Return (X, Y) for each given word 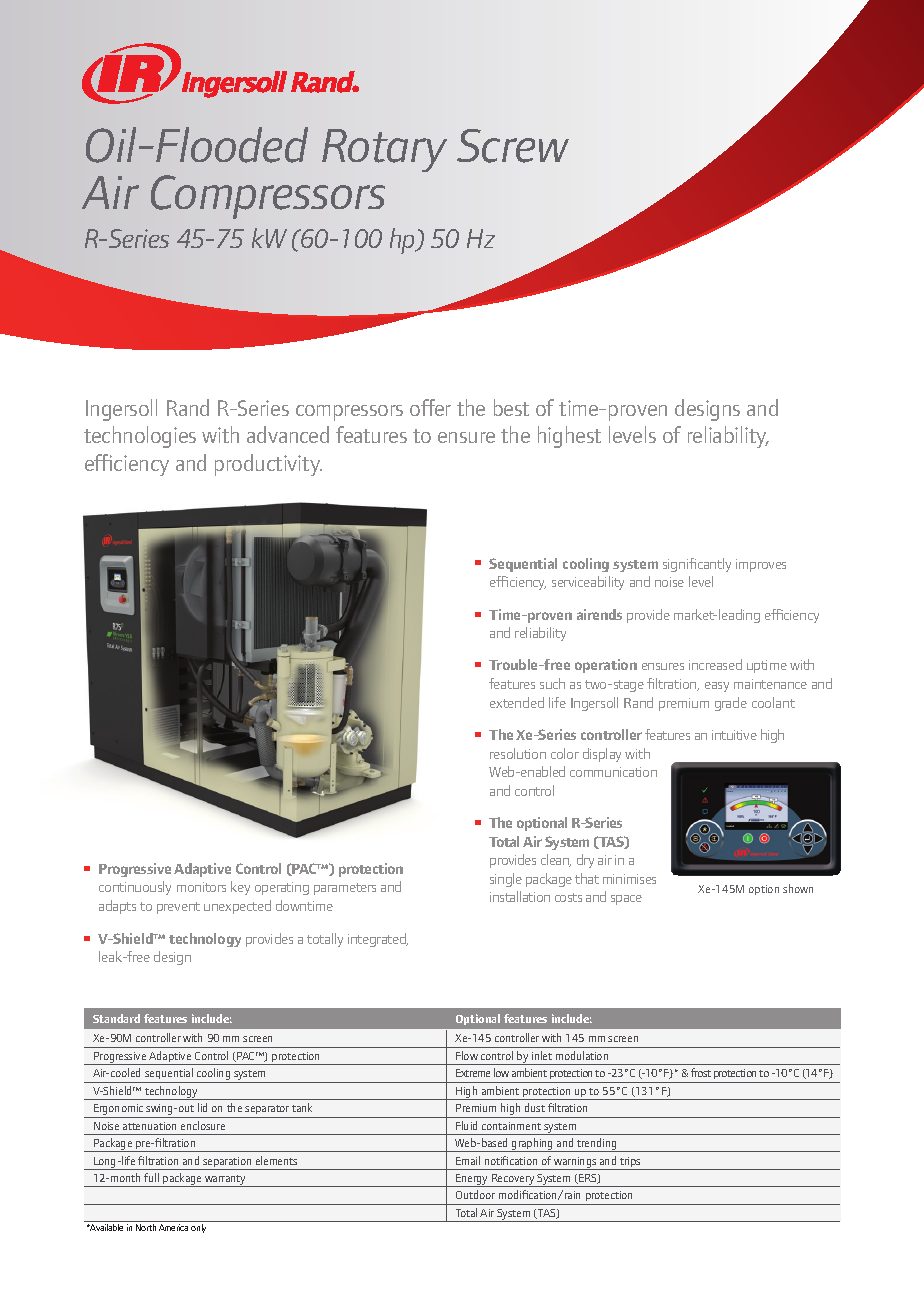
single (506, 880)
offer (430, 407)
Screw (513, 146)
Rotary (384, 150)
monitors (201, 887)
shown (798, 888)
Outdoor (475, 1194)
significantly (697, 565)
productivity (268, 465)
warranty (226, 1181)
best (511, 407)
